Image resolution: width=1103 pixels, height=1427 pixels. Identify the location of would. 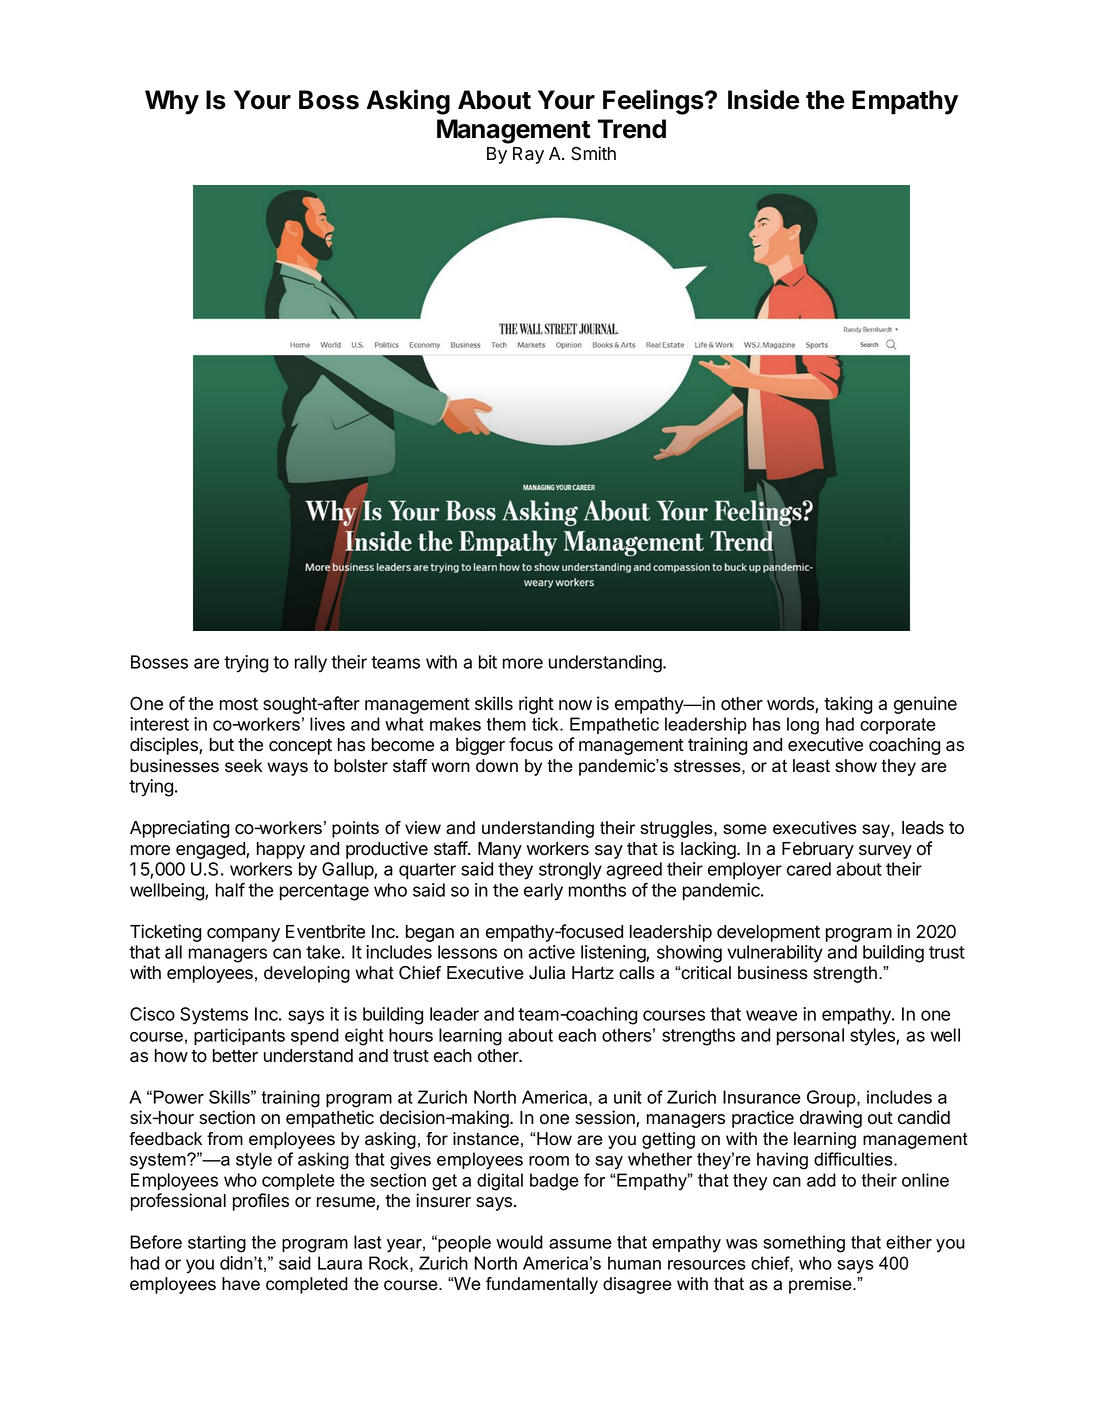
(519, 1242).
